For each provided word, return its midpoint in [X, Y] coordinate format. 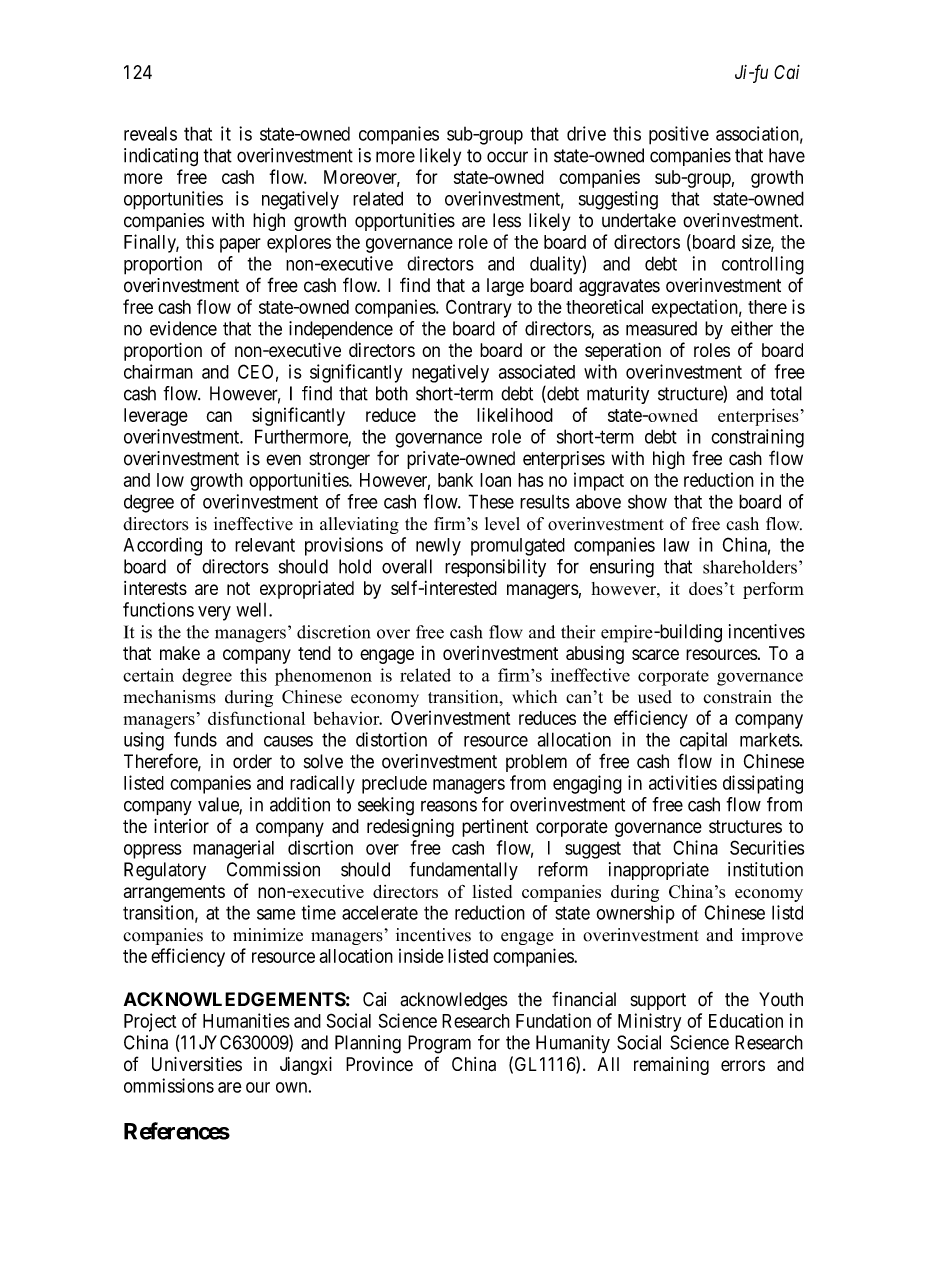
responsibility [495, 568]
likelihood [515, 414]
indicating [161, 157]
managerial [233, 849]
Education [746, 1020]
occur [507, 157]
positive [679, 135]
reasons [449, 806]
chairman [158, 371]
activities [683, 782]
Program [439, 1044]
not [238, 588]
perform [773, 590]
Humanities [246, 1020]
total [786, 393]
